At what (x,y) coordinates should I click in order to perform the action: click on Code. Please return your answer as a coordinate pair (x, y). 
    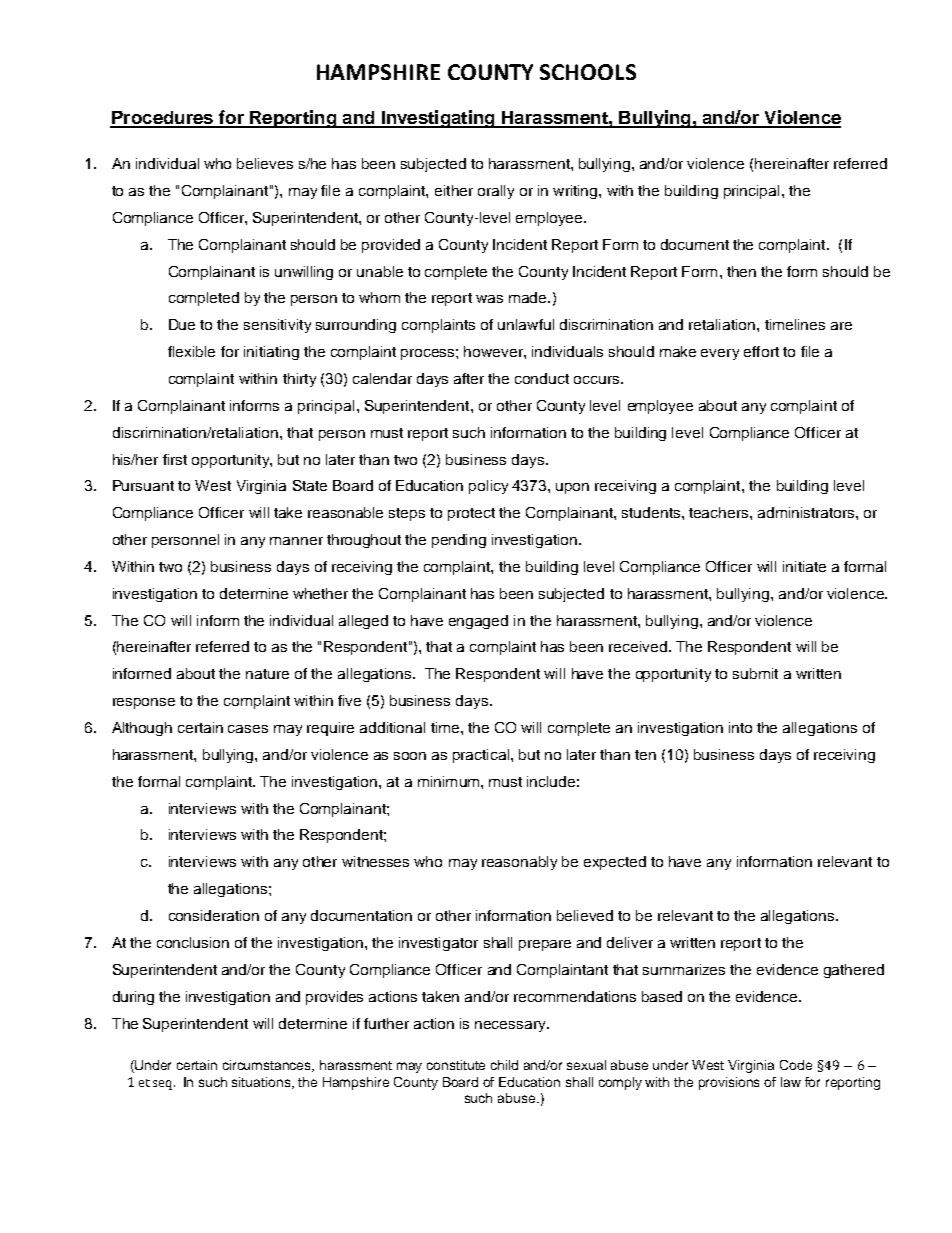
    Looking at the image, I should click on (796, 1065).
